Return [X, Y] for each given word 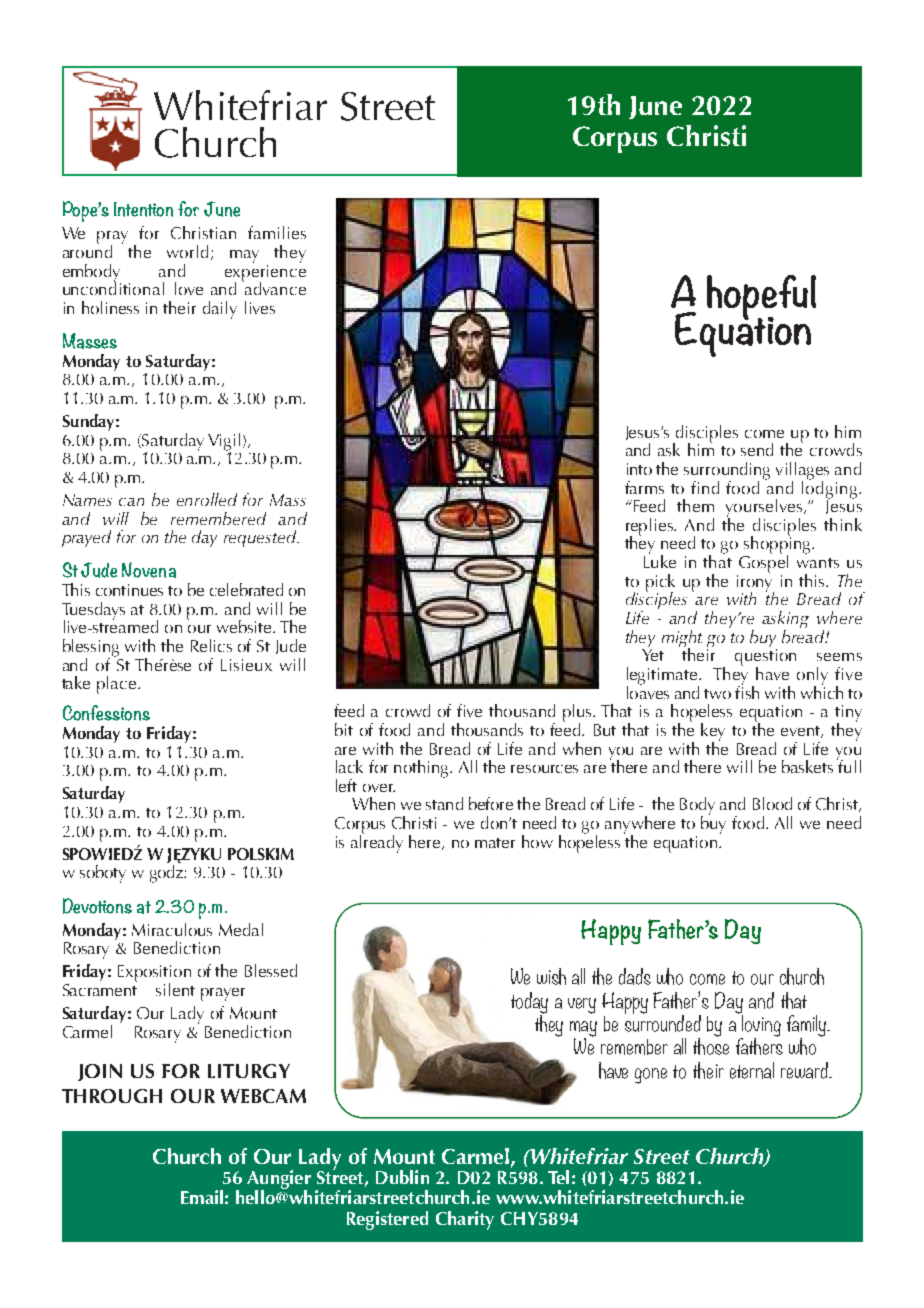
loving [760, 1025]
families [277, 232]
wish [551, 976]
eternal [752, 1070]
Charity [465, 1220]
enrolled [207, 499]
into [639, 469]
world [187, 251]
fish [747, 691]
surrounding [727, 472]
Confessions [106, 713]
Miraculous [172, 929]
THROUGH [112, 1096]
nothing [422, 769]
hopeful [761, 298]
